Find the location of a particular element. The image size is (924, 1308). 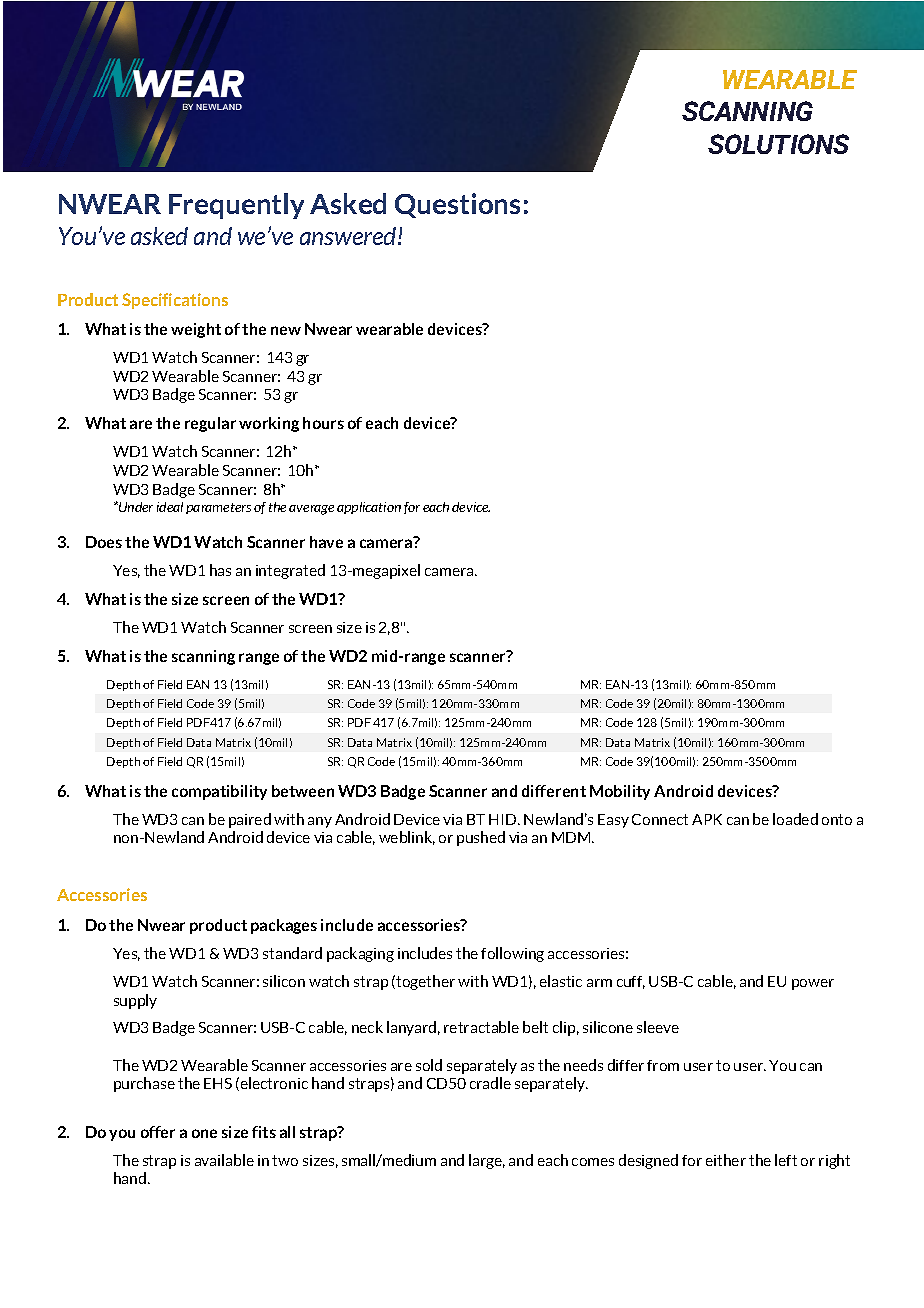

large is located at coordinates (487, 1161).
